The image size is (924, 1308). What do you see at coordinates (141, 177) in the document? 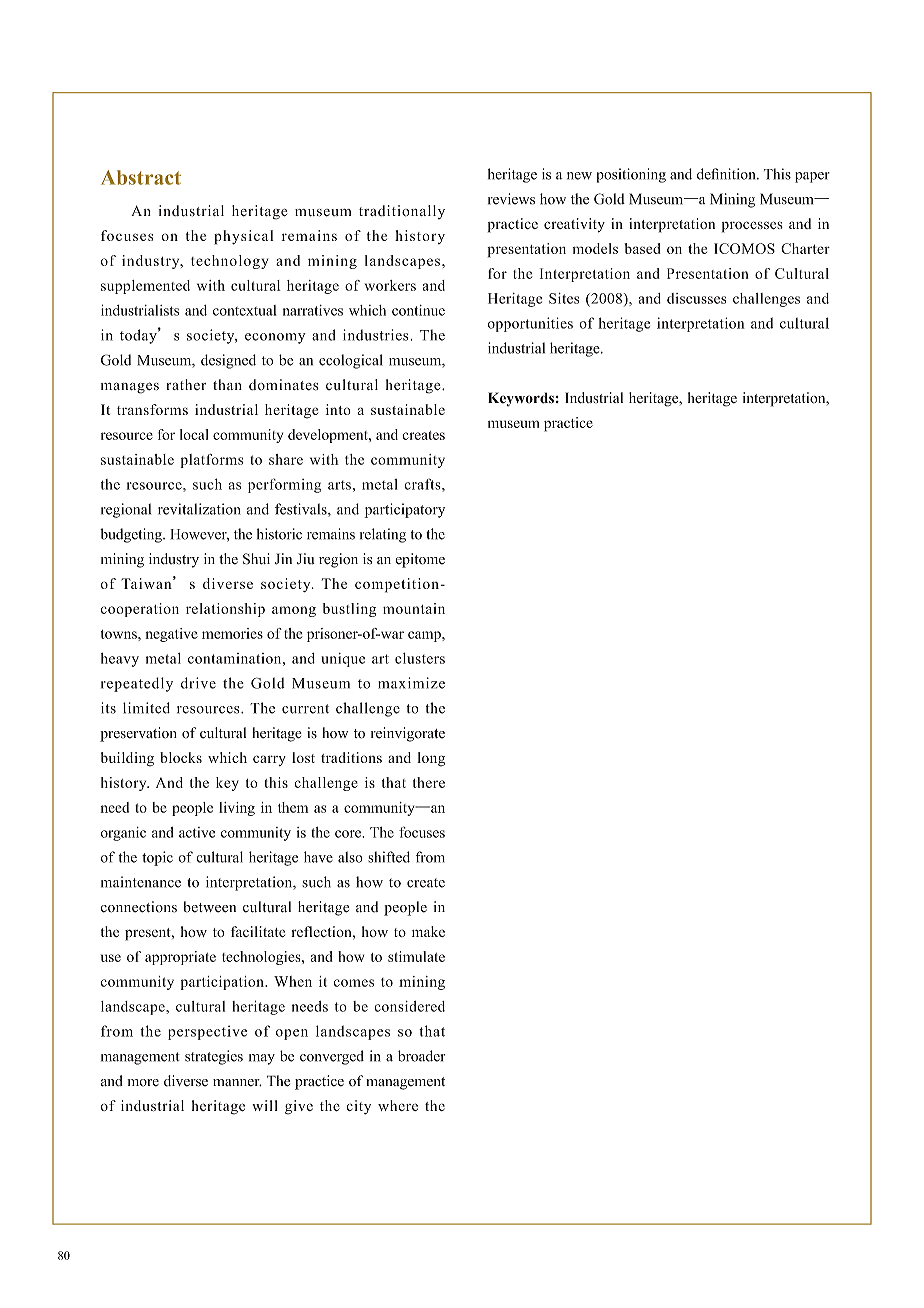
I see `Abstract` at bounding box center [141, 177].
